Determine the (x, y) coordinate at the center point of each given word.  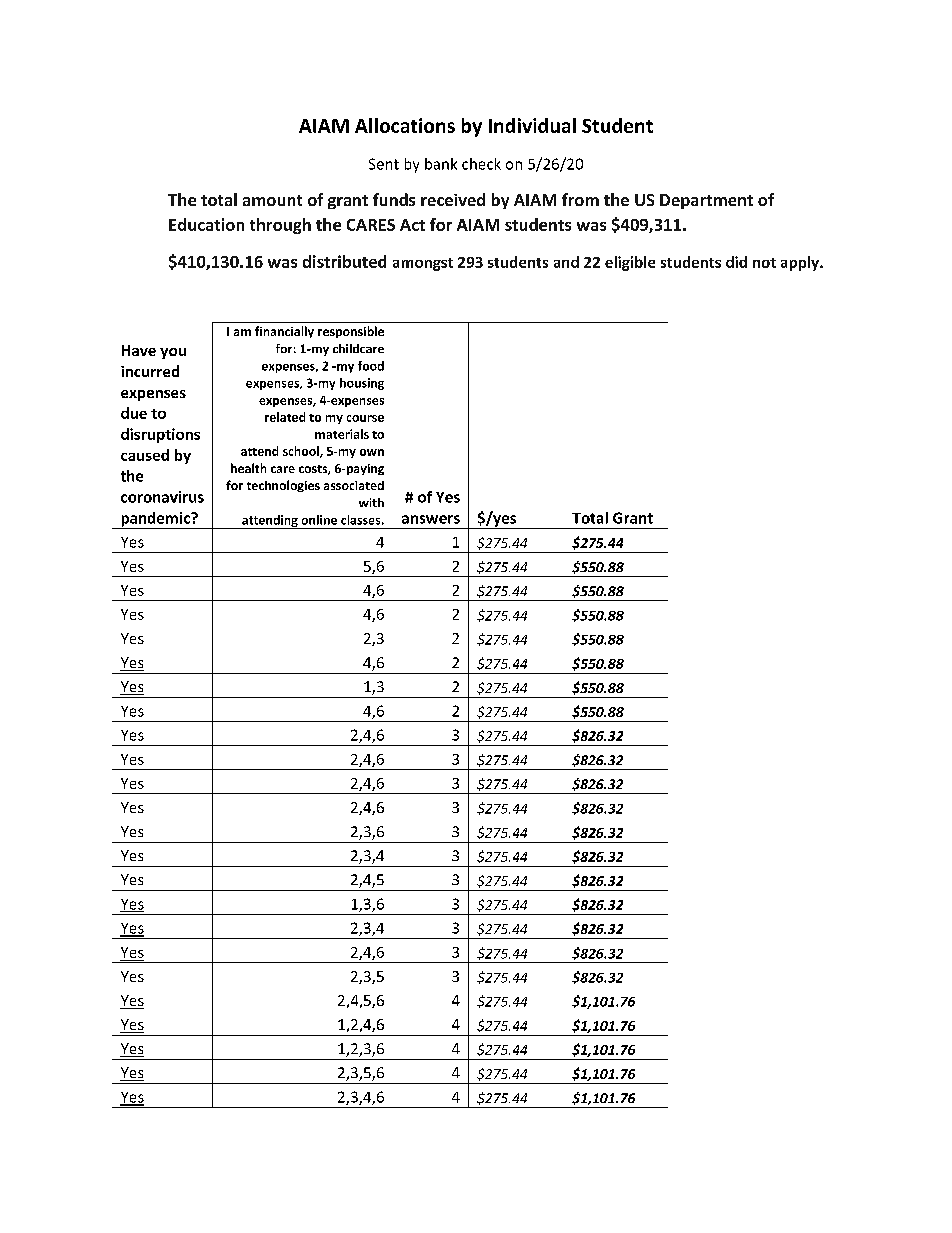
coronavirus (162, 497)
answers (431, 519)
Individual (532, 125)
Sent (384, 164)
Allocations (405, 125)
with (371, 502)
